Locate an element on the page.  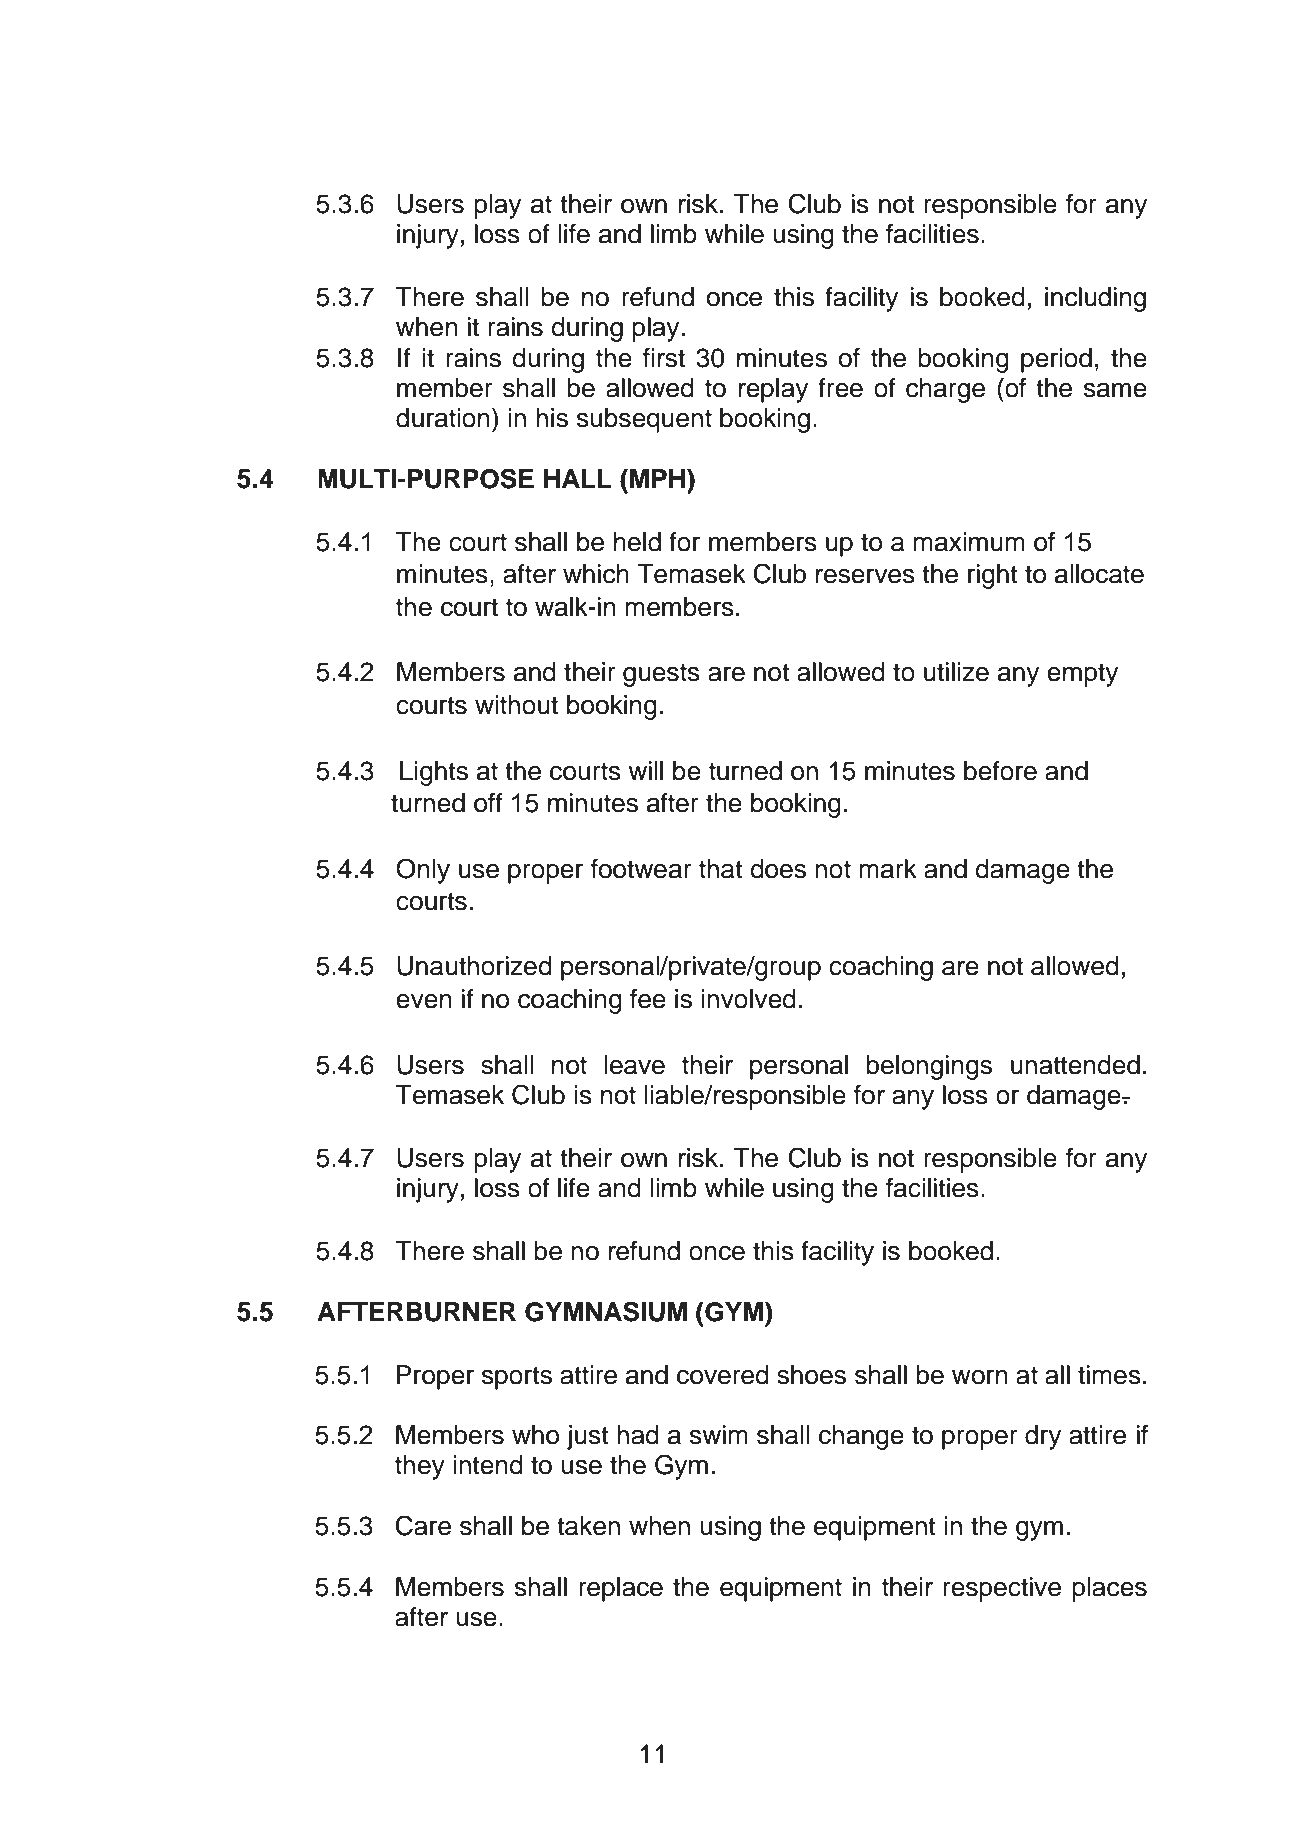
swim is located at coordinates (719, 1435).
